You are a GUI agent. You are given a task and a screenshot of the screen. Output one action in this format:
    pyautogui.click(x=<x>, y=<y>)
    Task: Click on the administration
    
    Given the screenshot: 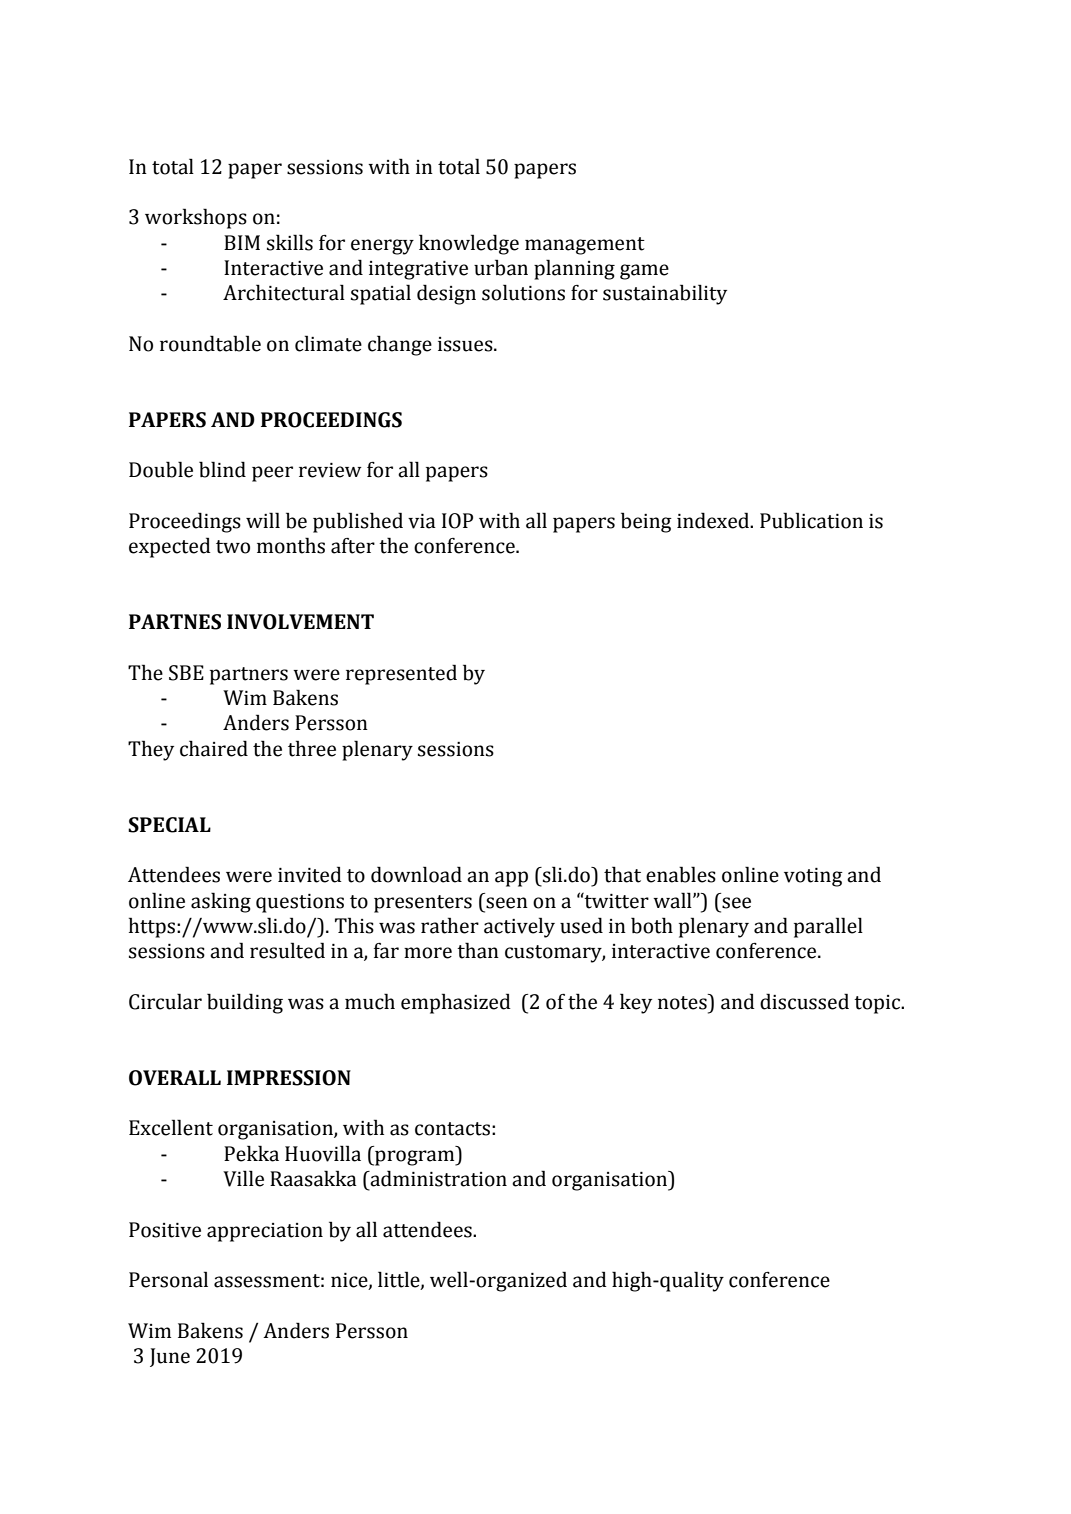 What is the action you would take?
    pyautogui.click(x=437, y=1178)
